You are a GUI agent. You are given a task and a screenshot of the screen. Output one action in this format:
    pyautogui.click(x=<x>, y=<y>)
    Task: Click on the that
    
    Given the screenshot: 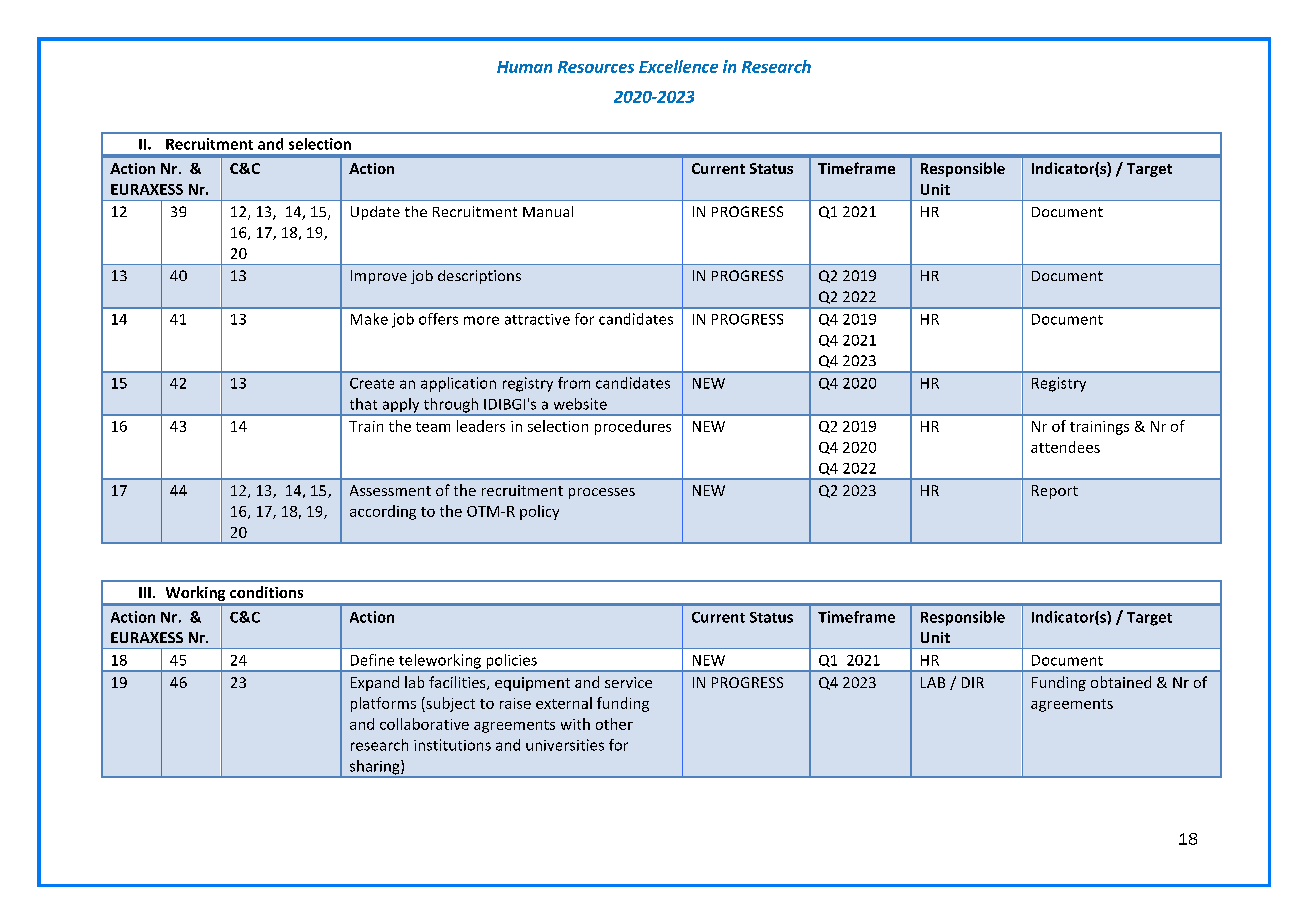 What is the action you would take?
    pyautogui.click(x=363, y=404)
